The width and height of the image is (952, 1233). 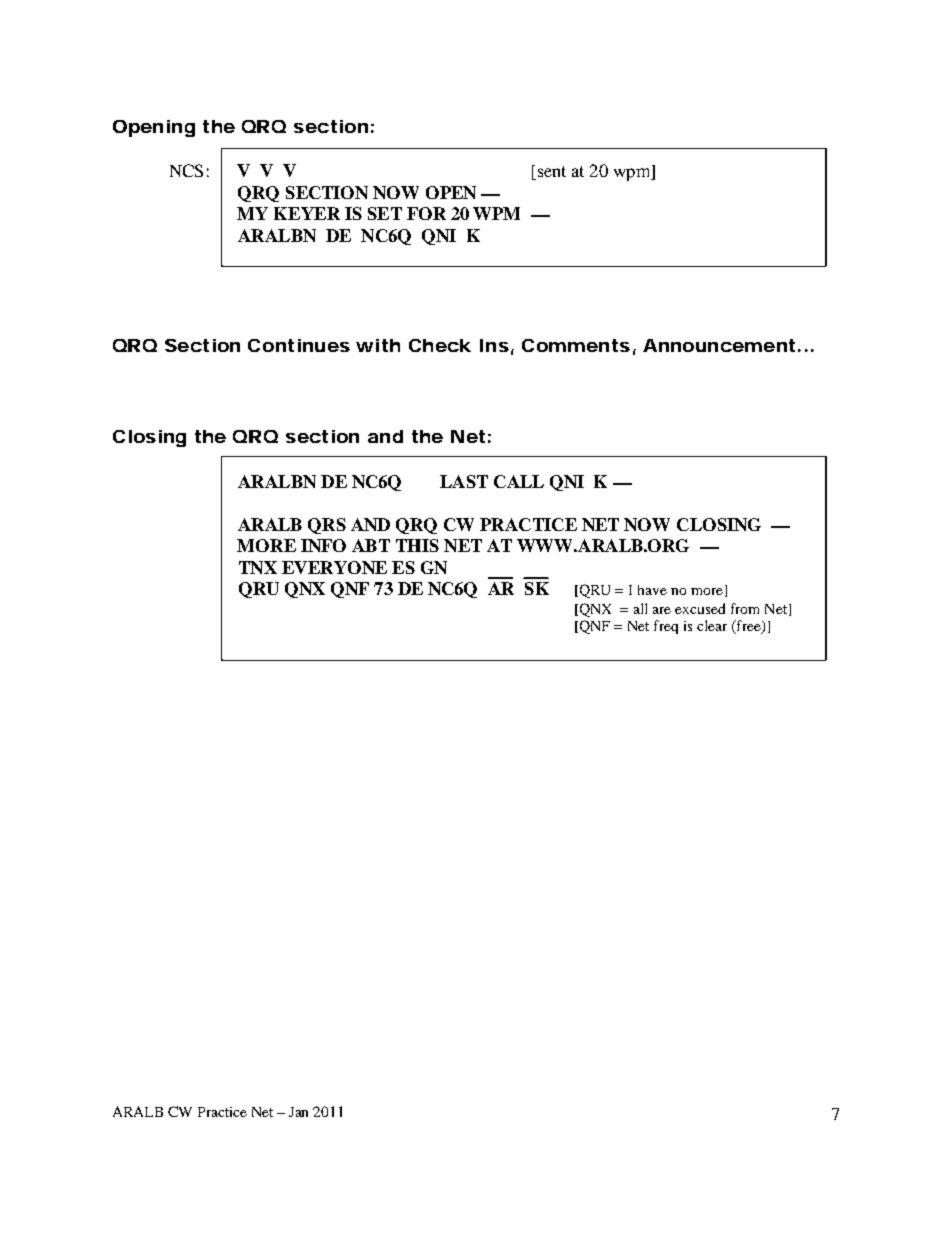 What do you see at coordinates (662, 610) in the image?
I see `are` at bounding box center [662, 610].
